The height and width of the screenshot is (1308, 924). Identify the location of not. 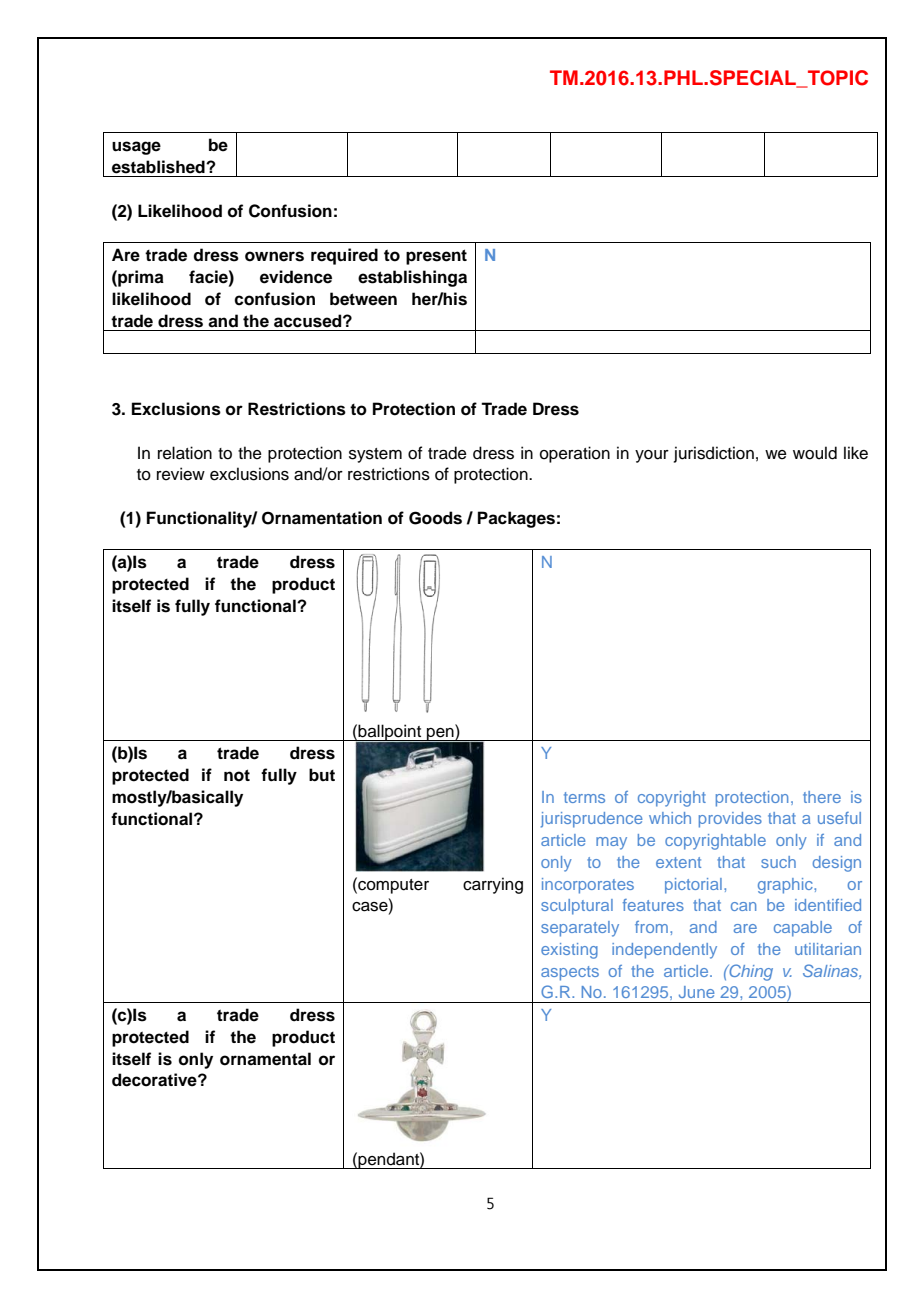
(237, 775).
